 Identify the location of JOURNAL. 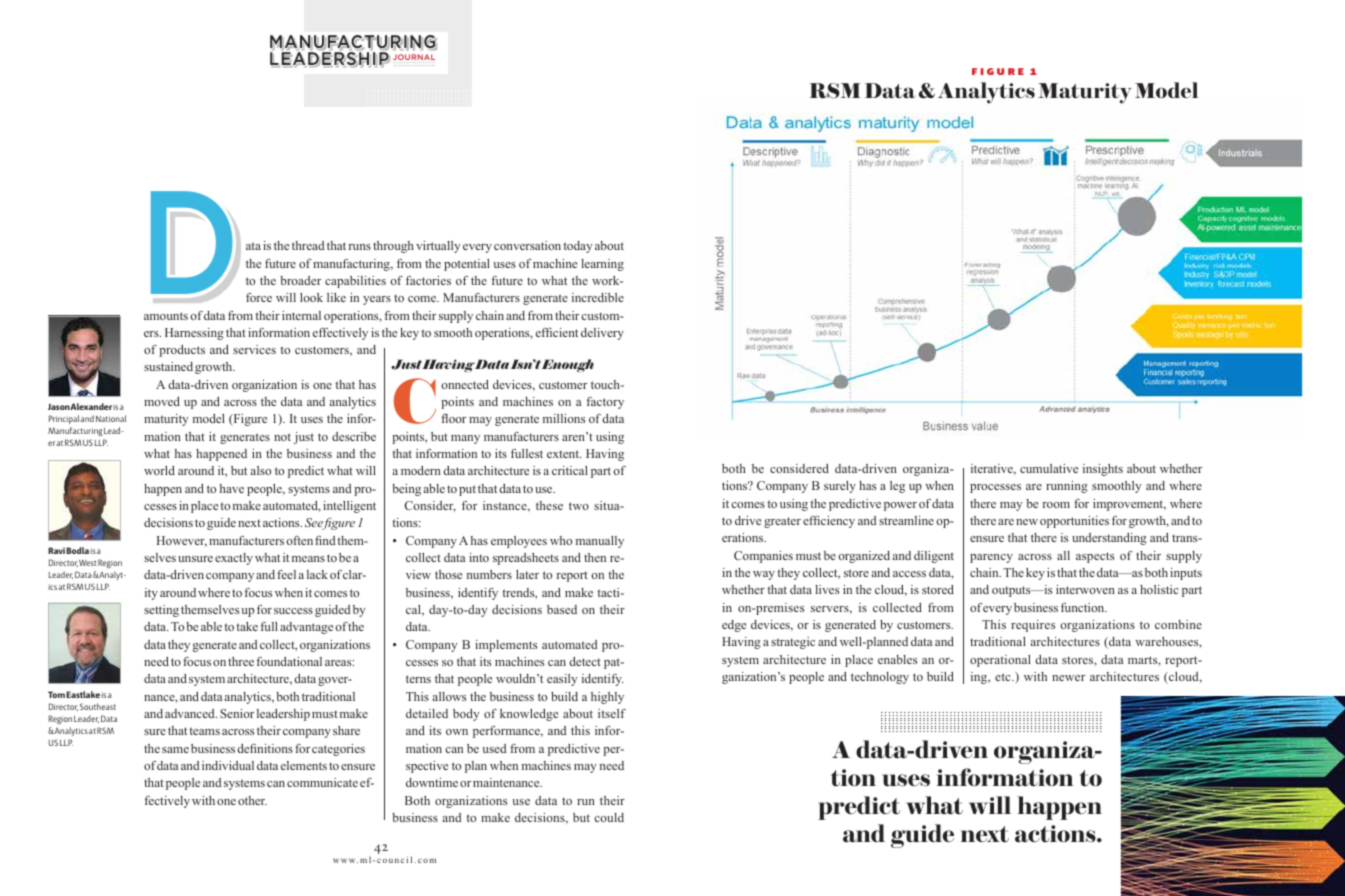
(414, 58).
